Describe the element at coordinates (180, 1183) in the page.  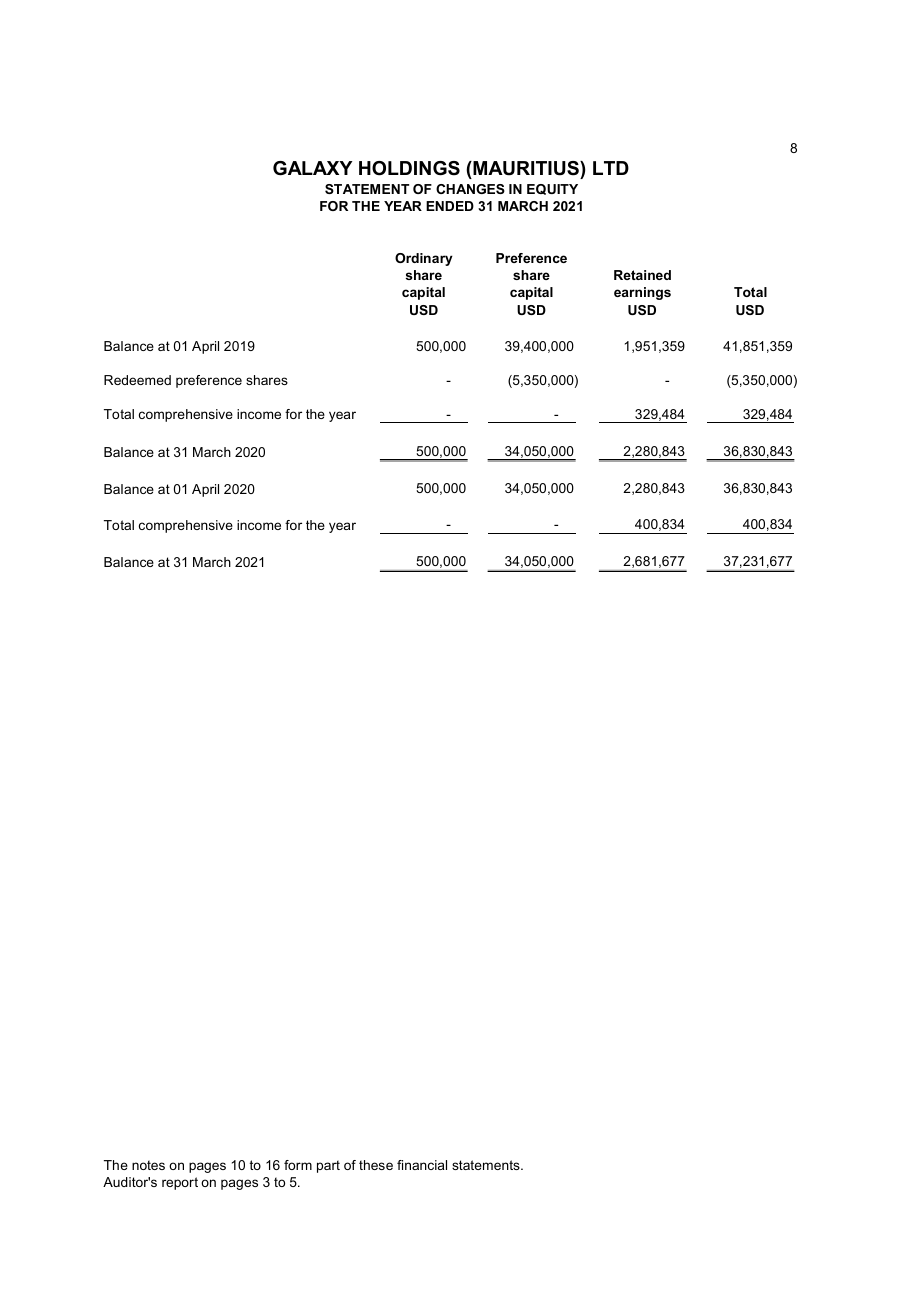
I see `report` at that location.
